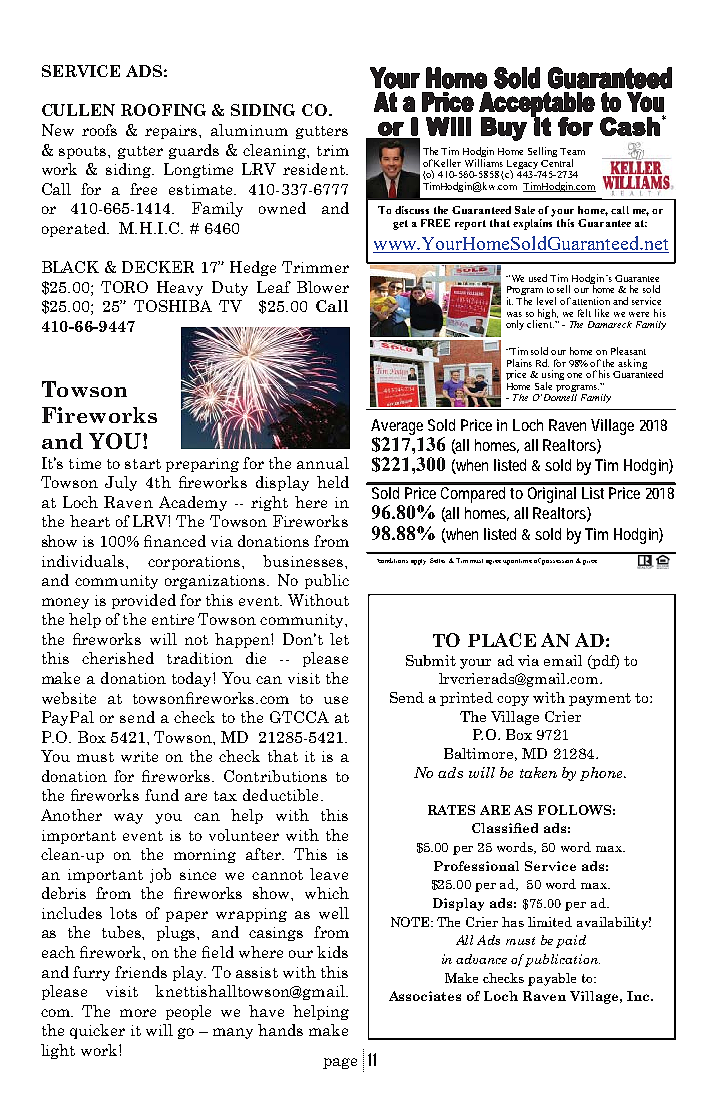  What do you see at coordinates (572, 151) in the image?
I see `Team` at bounding box center [572, 151].
